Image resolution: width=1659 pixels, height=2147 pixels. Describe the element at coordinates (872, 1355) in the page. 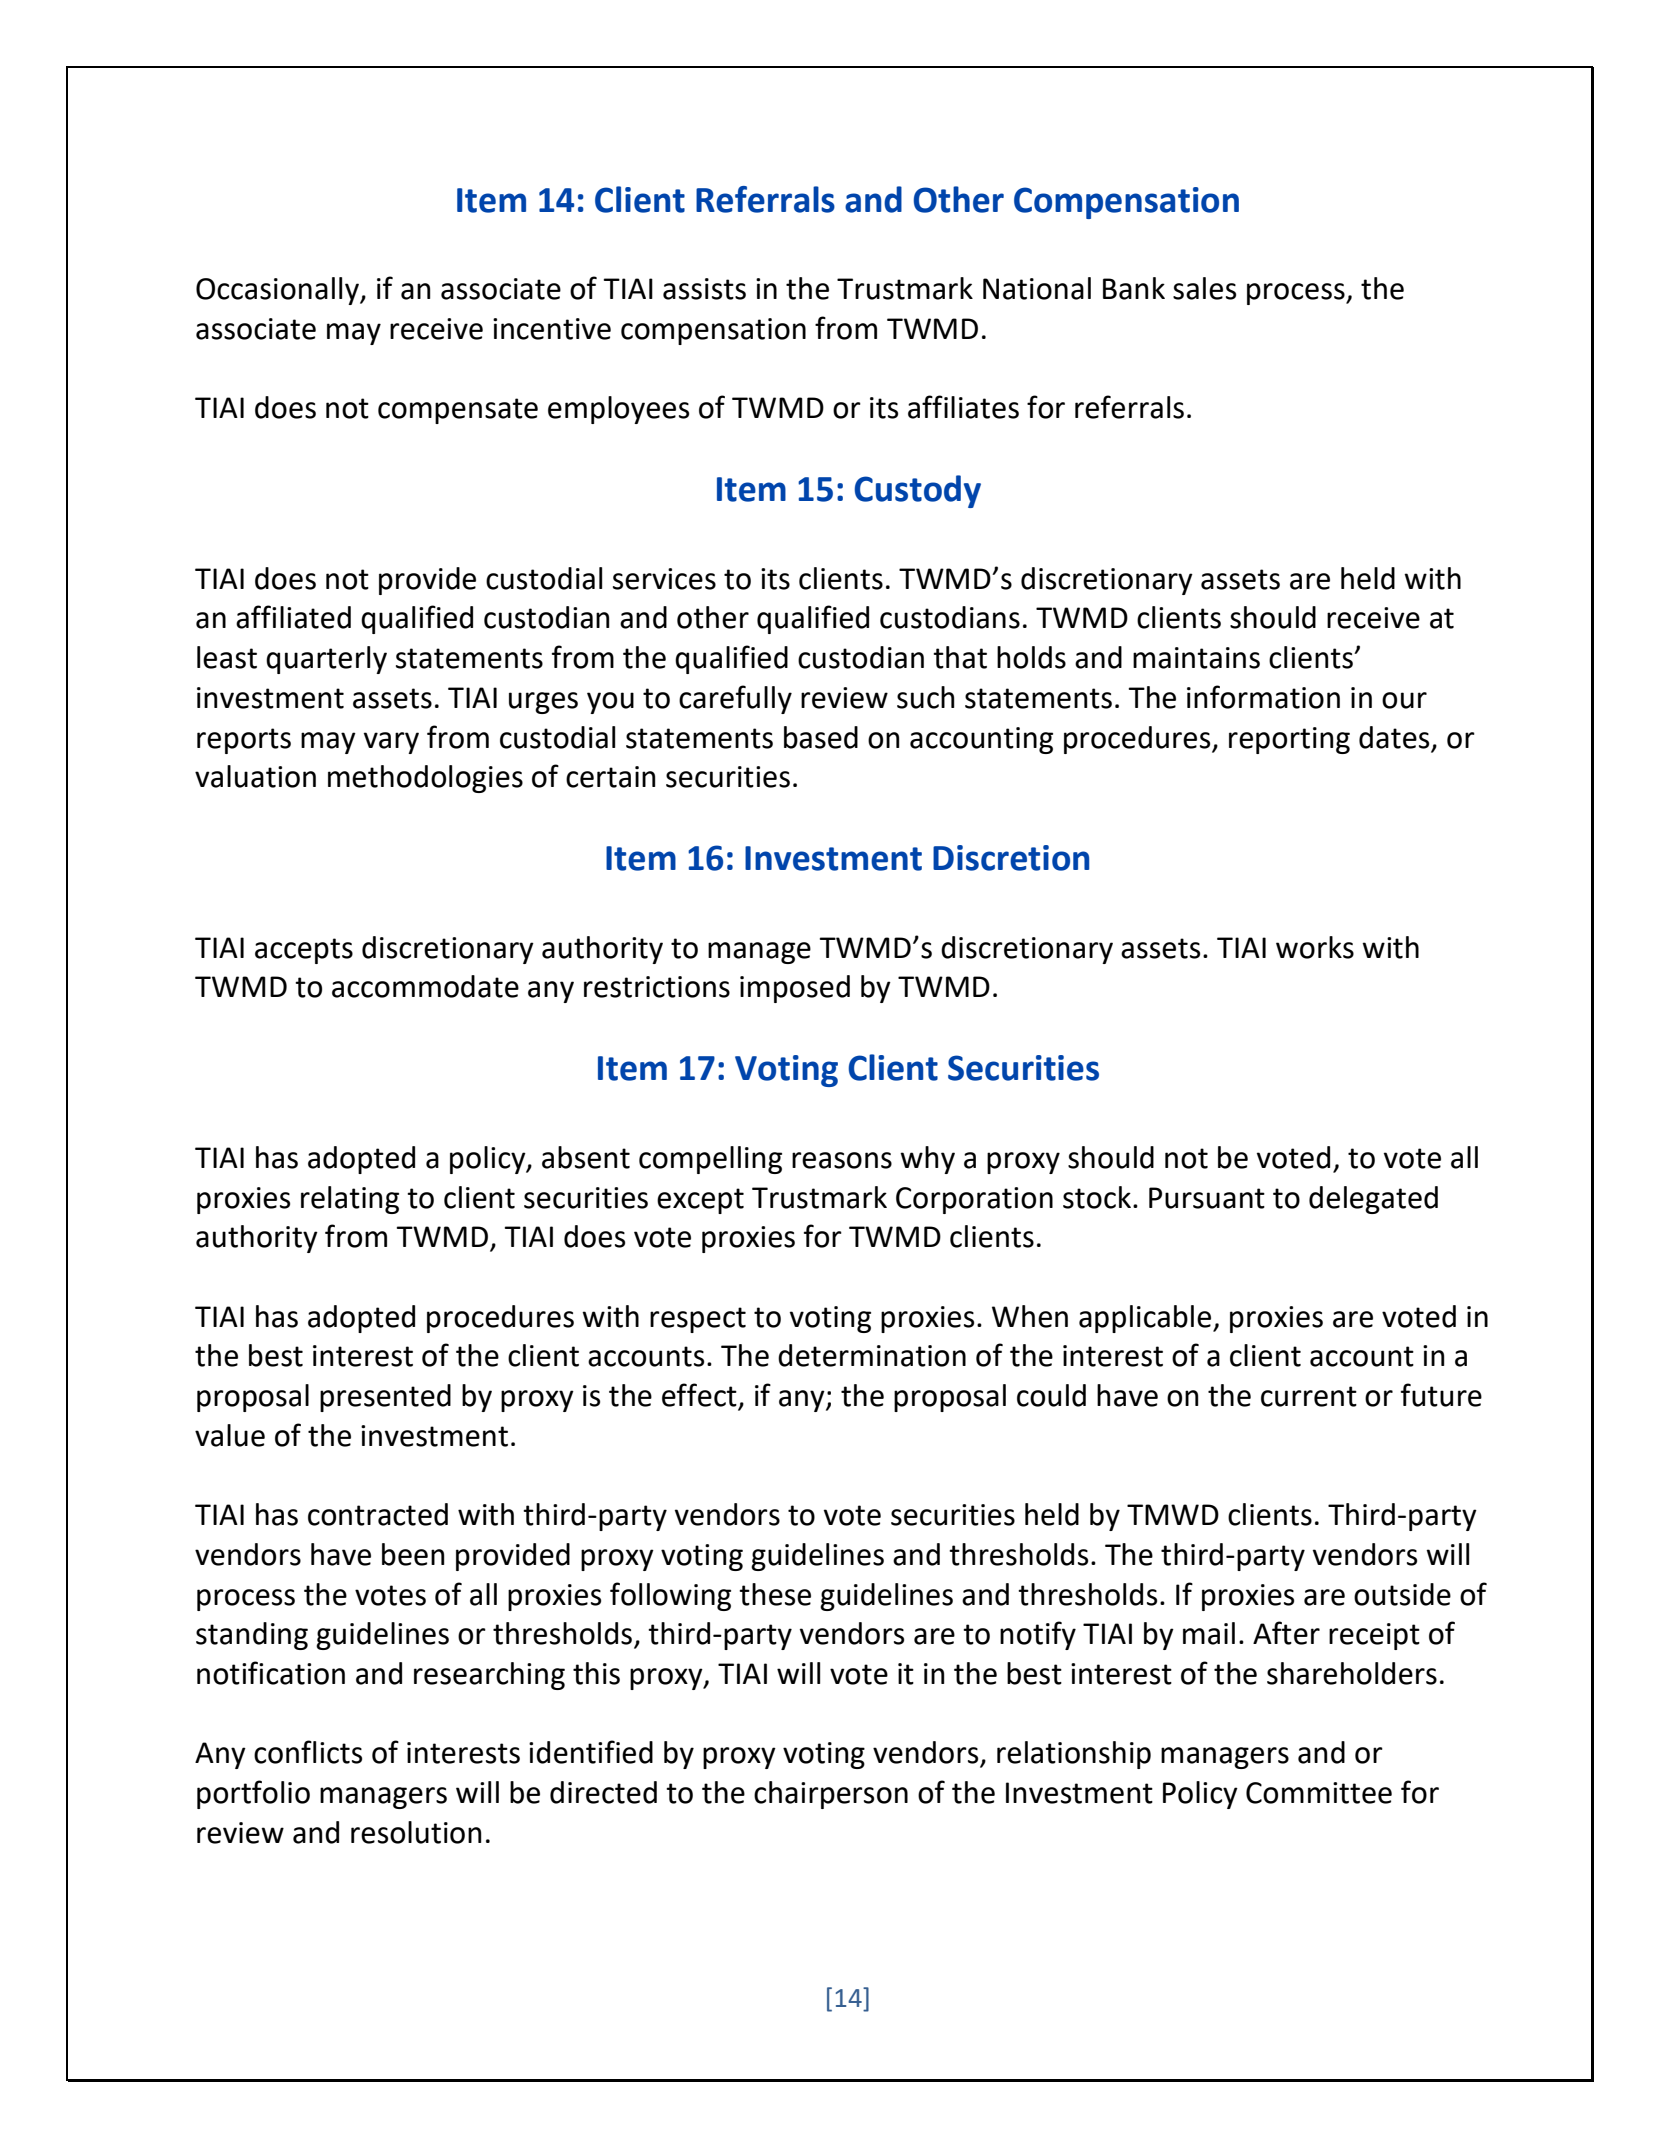

I see `determination` at that location.
